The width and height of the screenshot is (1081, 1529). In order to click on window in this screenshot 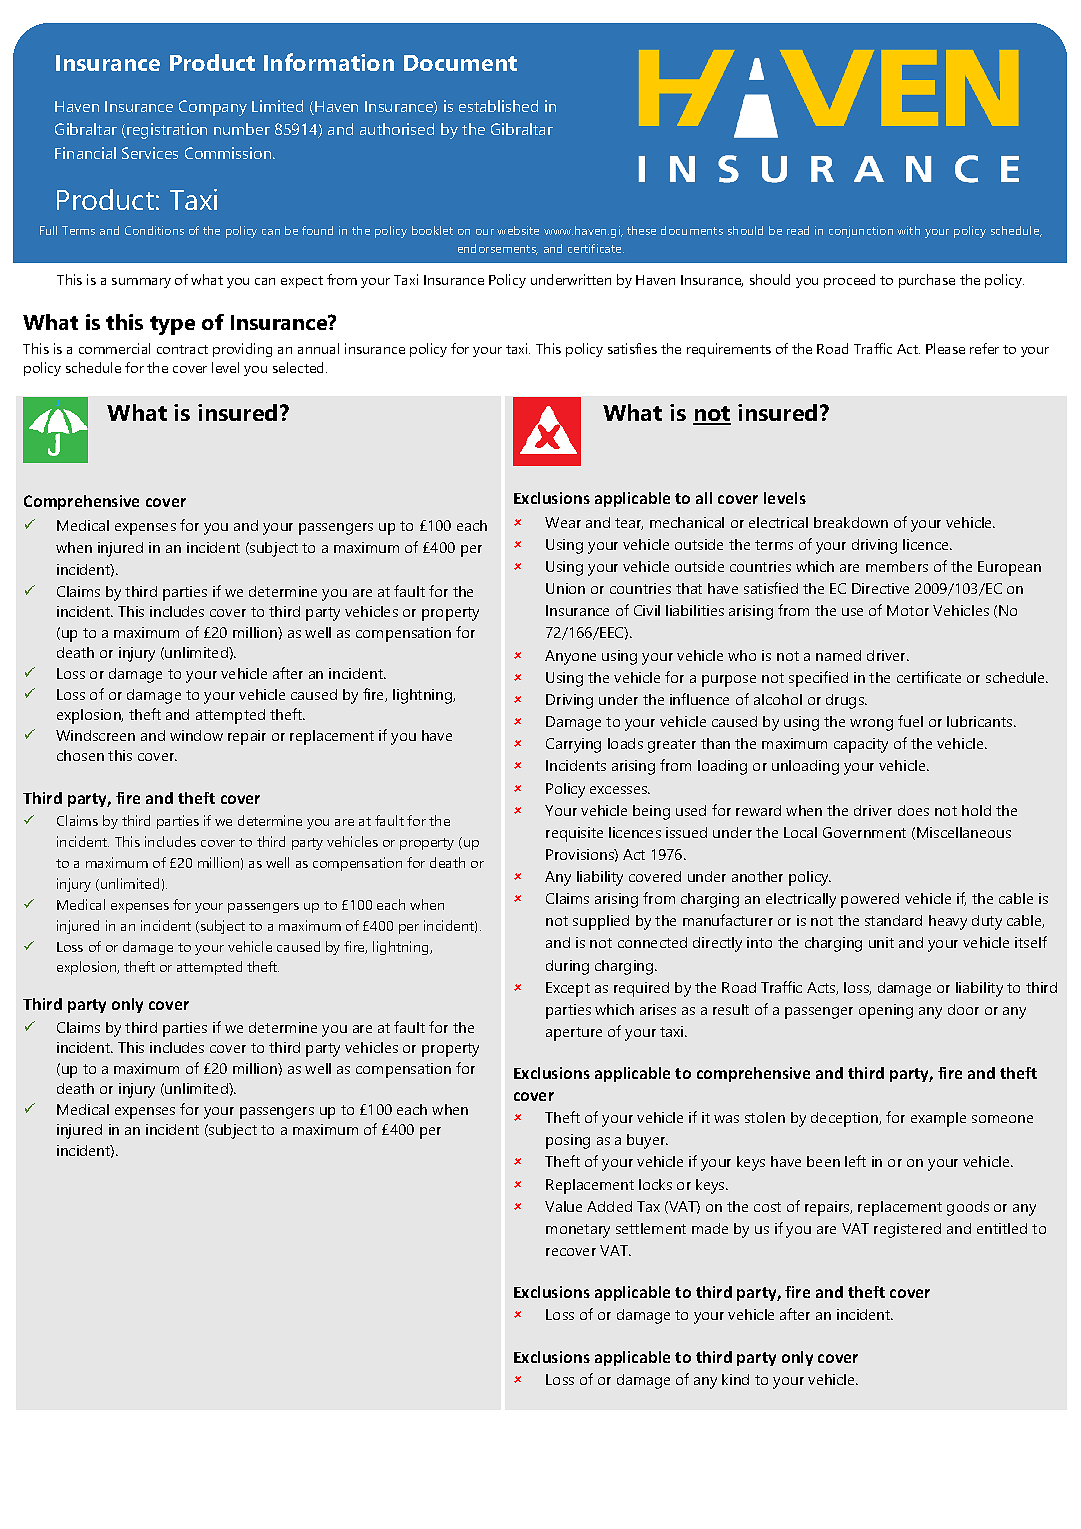, I will do `click(196, 735)`.
